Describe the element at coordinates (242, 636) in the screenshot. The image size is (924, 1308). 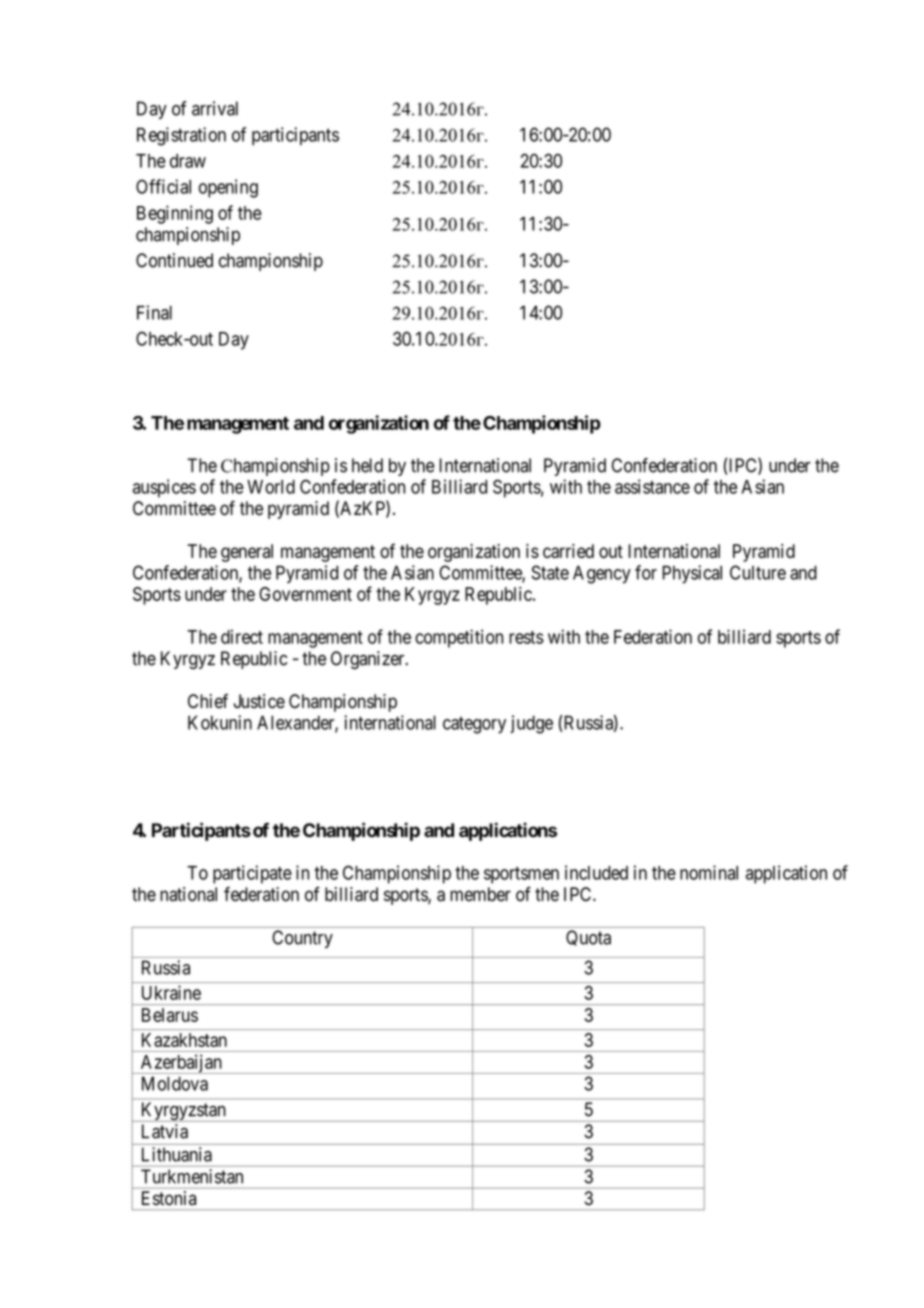
I see `direct` at that location.
